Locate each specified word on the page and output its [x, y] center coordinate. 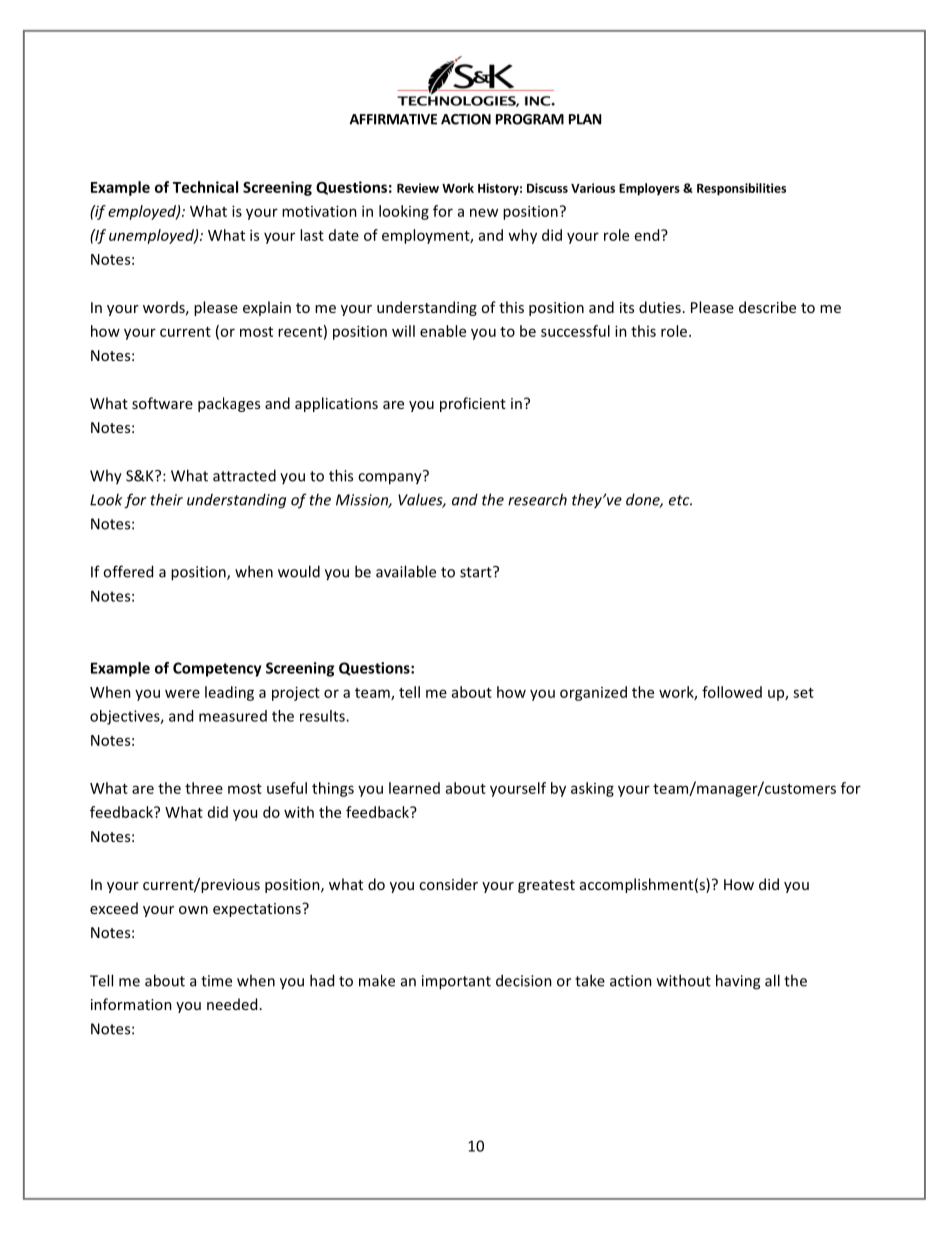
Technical [205, 187]
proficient [473, 404]
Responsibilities [741, 189]
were [182, 693]
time [216, 981]
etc [680, 500]
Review [418, 188]
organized [593, 693]
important [456, 982]
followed [732, 692]
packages [229, 404]
